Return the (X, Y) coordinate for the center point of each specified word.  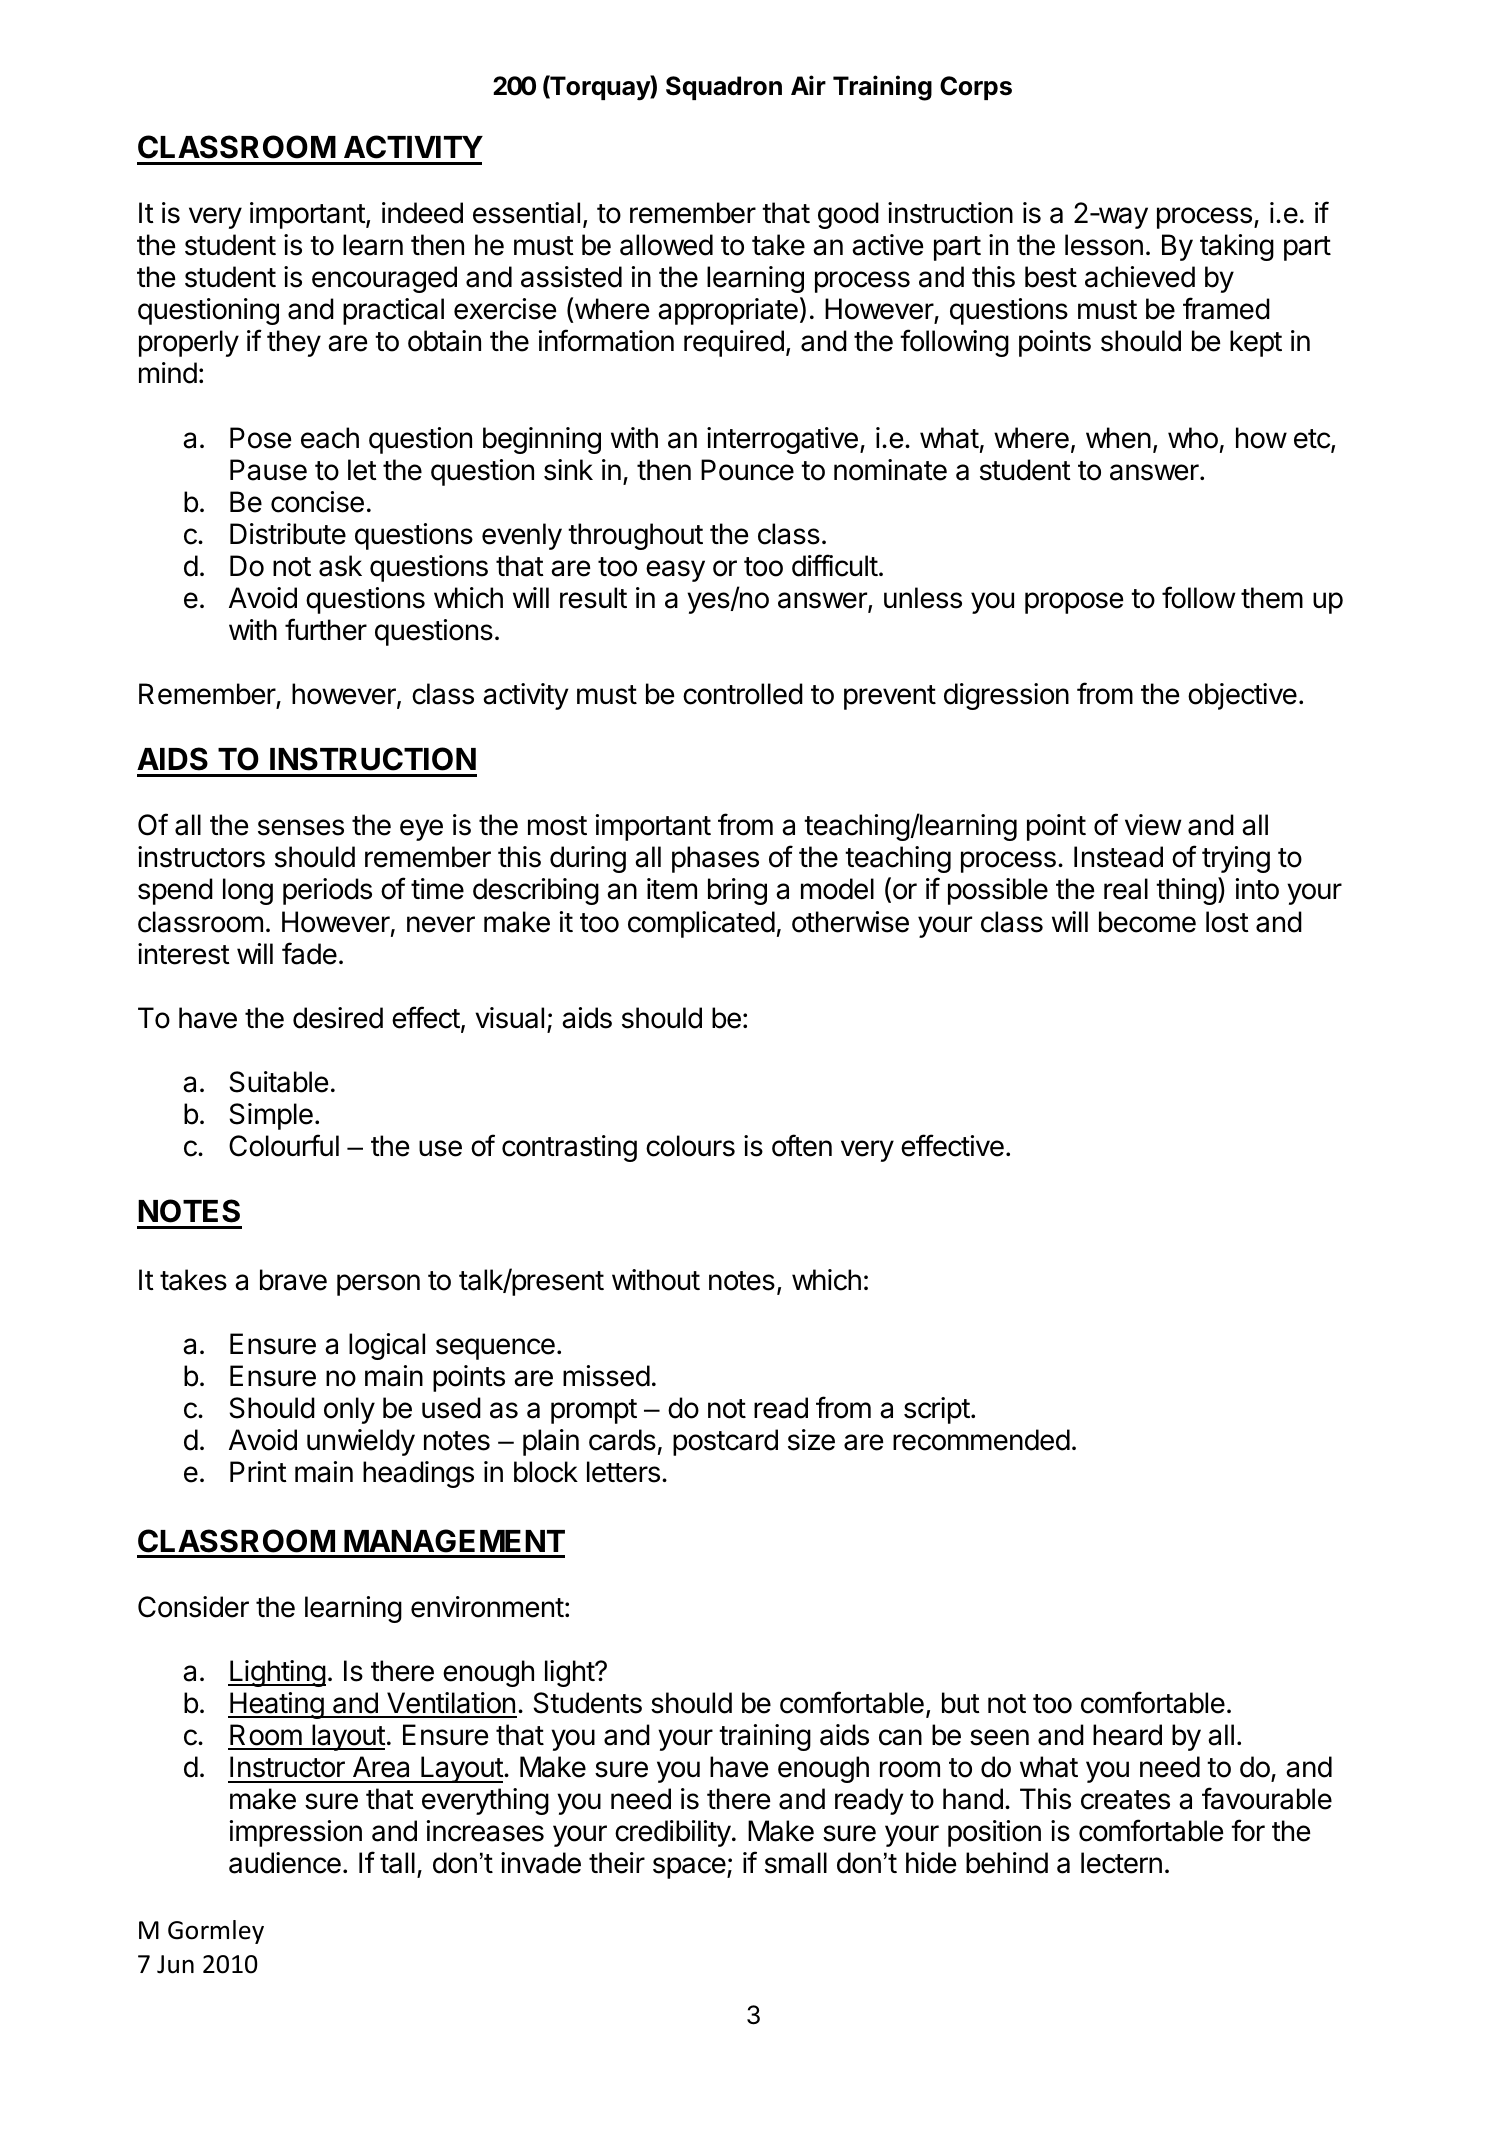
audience (285, 1863)
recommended (981, 1440)
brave (293, 1280)
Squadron (724, 88)
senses (301, 827)
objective (1242, 696)
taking (1237, 247)
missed (606, 1376)
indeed (422, 213)
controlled (743, 694)
